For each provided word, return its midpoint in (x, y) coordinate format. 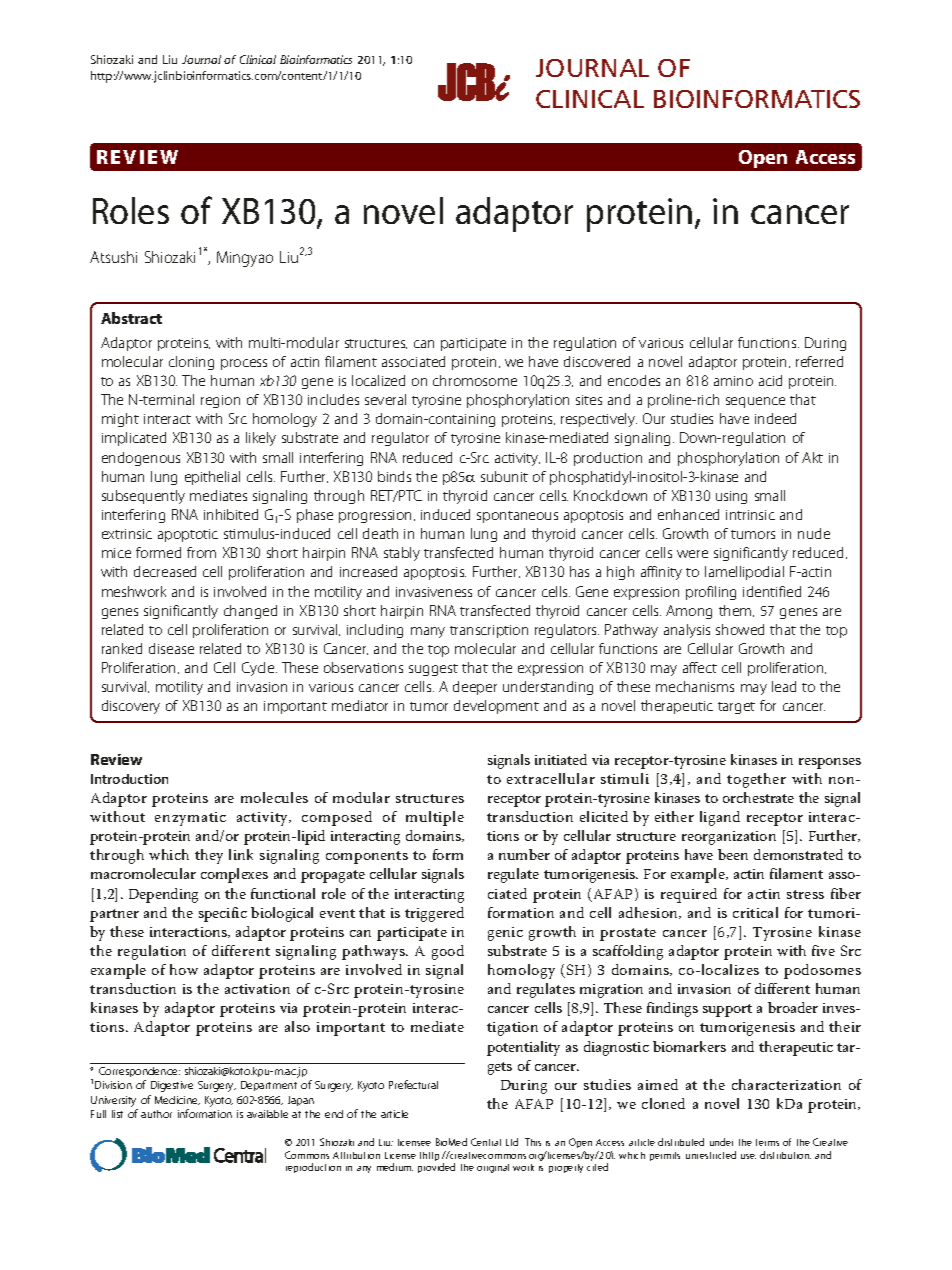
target (736, 708)
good (448, 952)
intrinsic (750, 515)
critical (755, 912)
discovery (131, 707)
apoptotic (188, 535)
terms (767, 1142)
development (496, 707)
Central (486, 1142)
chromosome (475, 380)
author (156, 1114)
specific (223, 914)
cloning (191, 363)
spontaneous (517, 517)
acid (770, 380)
